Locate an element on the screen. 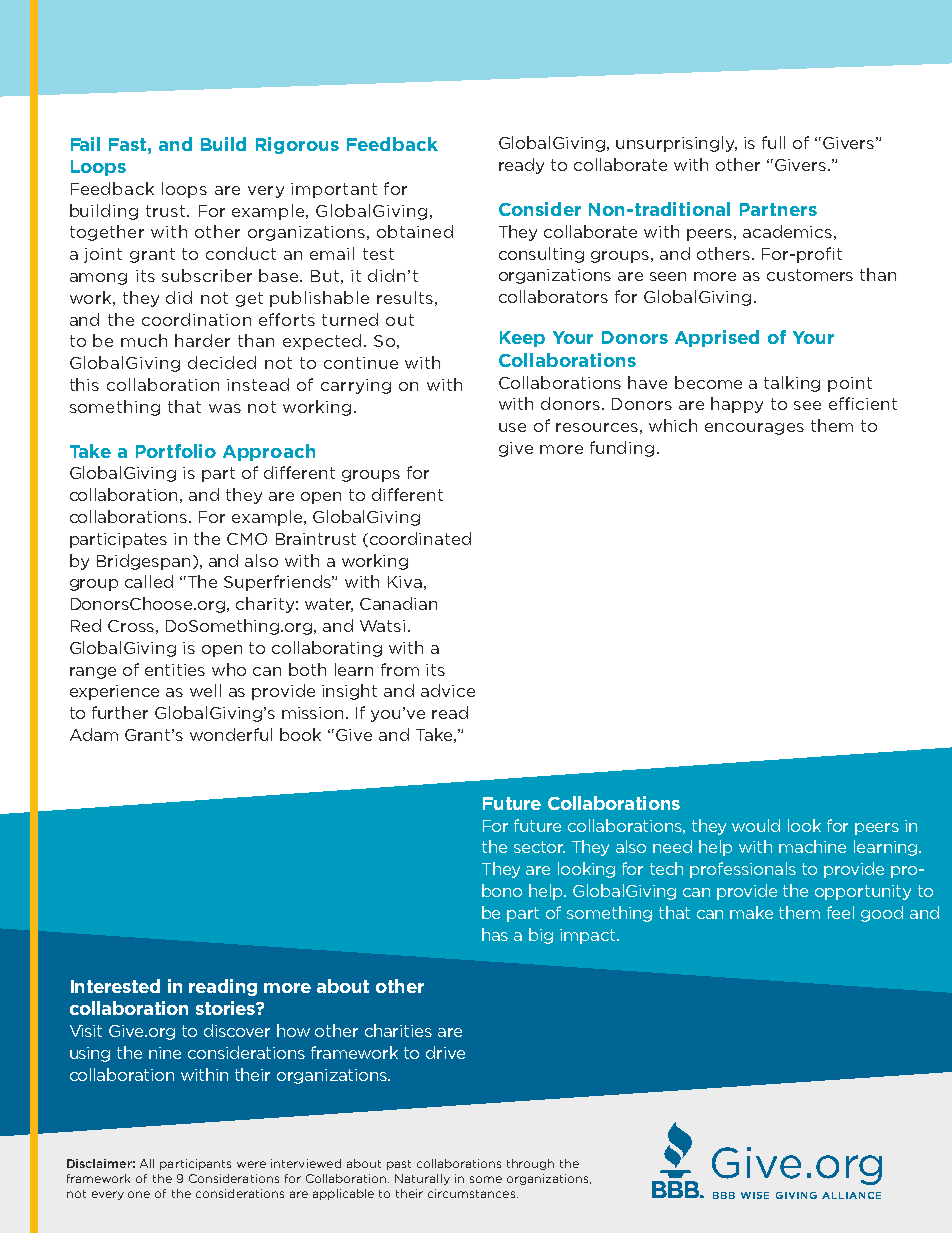 This screenshot has height=1233, width=952. circumstances is located at coordinates (473, 1193).
